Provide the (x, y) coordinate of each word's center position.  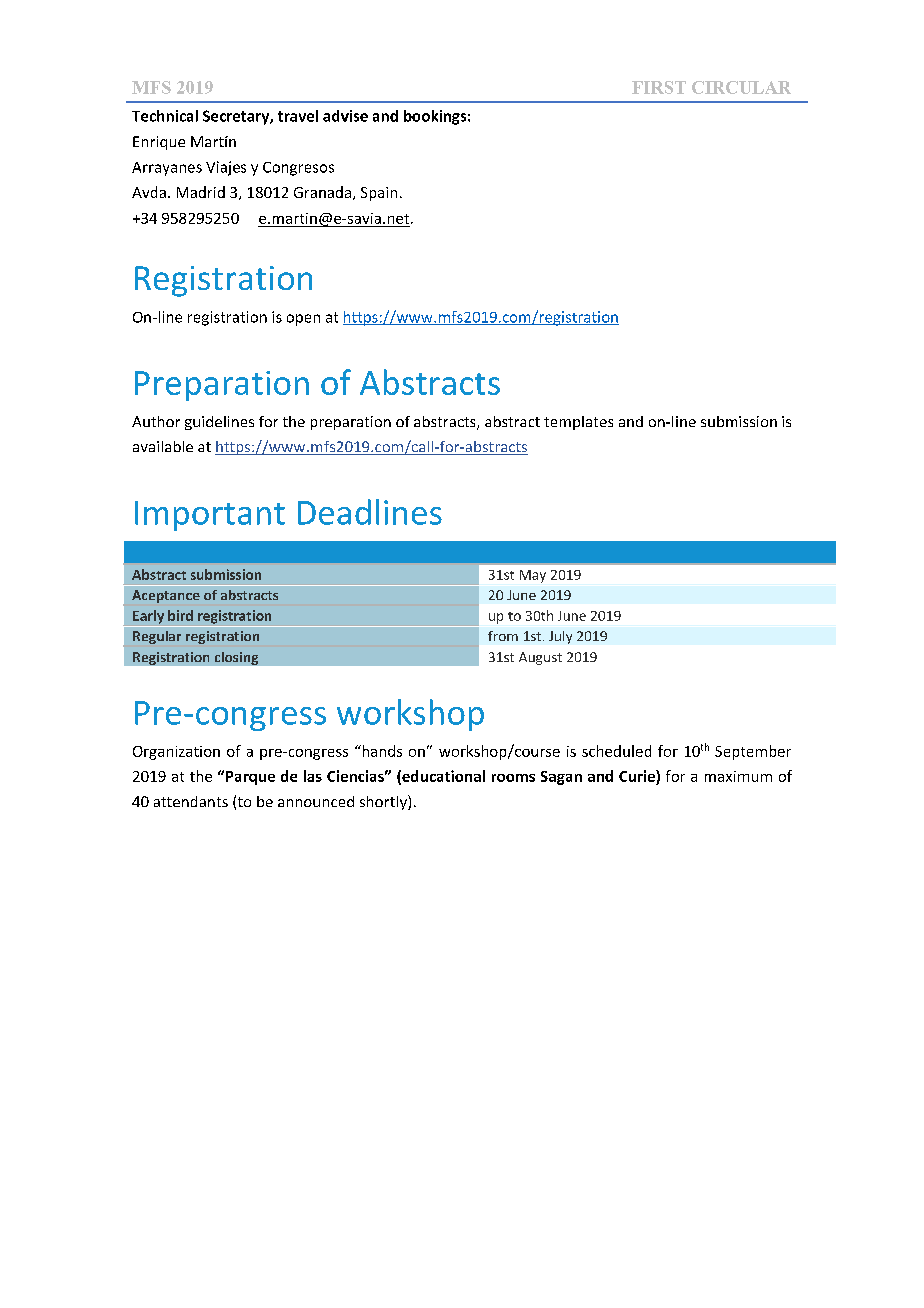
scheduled (616, 751)
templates (578, 423)
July (560, 637)
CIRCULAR (741, 87)
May (533, 576)
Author (156, 421)
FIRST (659, 87)
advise (345, 116)
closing (236, 658)
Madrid (201, 192)
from (503, 636)
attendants (191, 801)
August (540, 658)
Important (210, 516)
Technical (165, 116)
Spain (379, 194)
